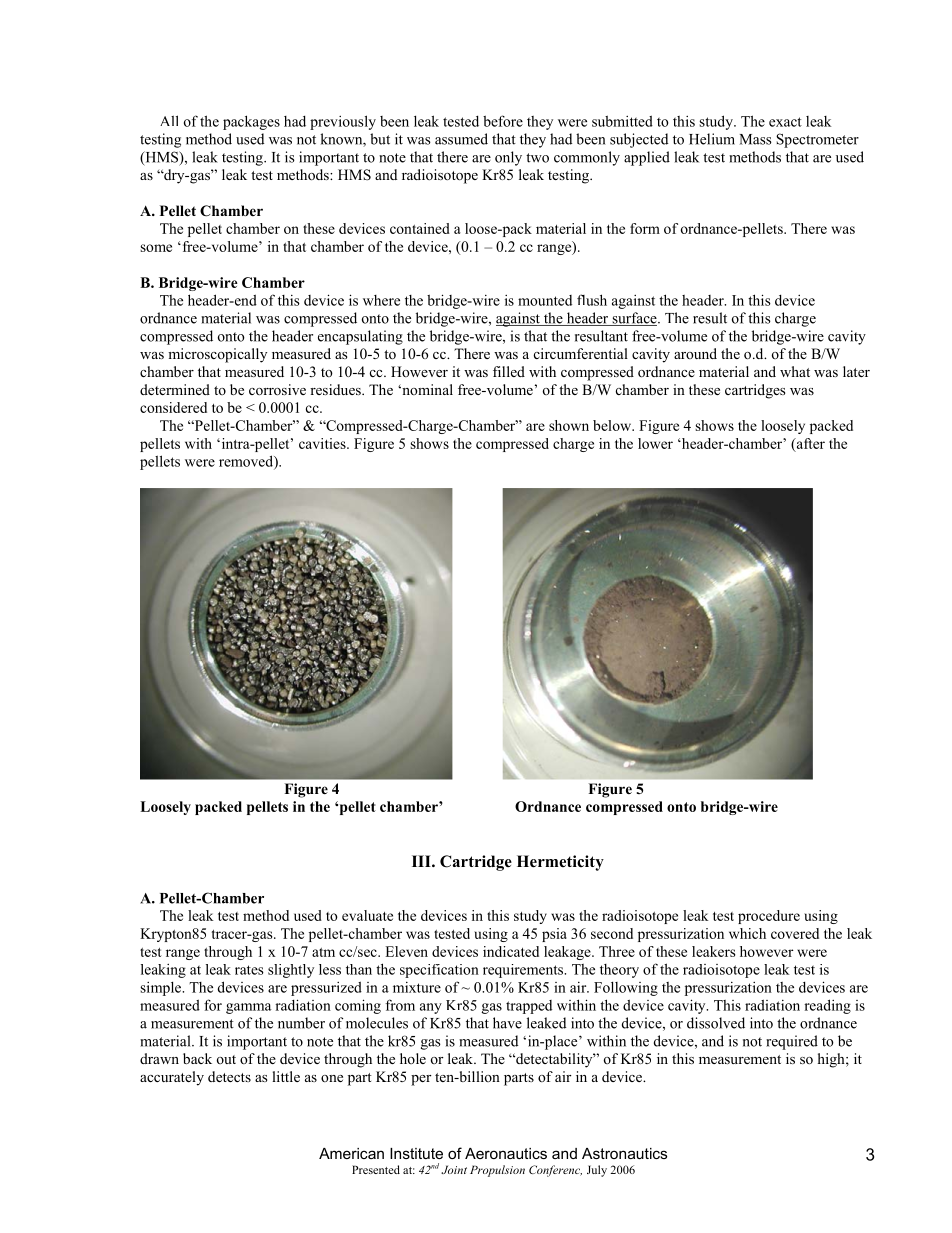  What do you see at coordinates (537, 158) in the screenshot?
I see `two` at bounding box center [537, 158].
